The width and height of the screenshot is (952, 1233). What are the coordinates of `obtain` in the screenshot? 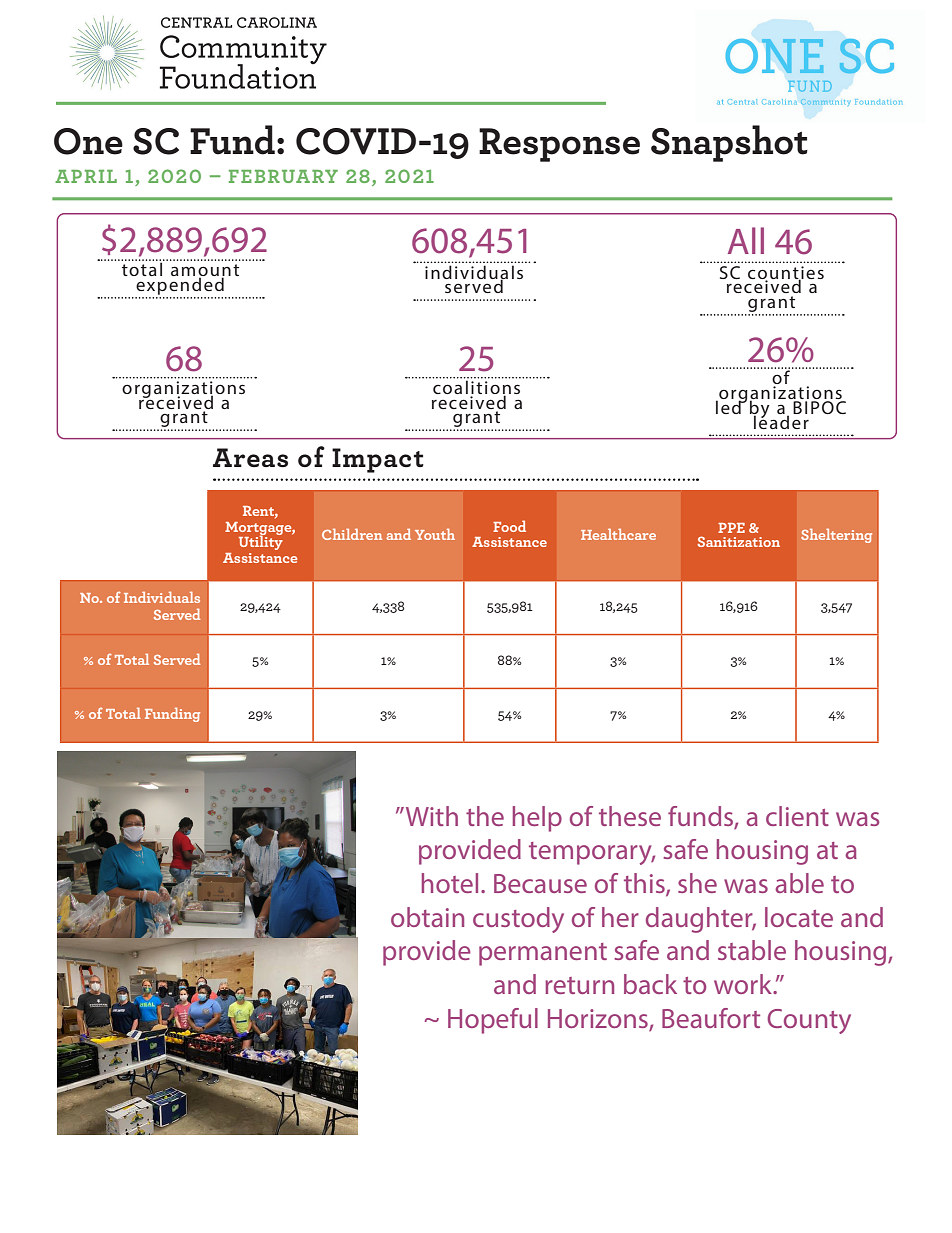 It's located at (427, 917).
